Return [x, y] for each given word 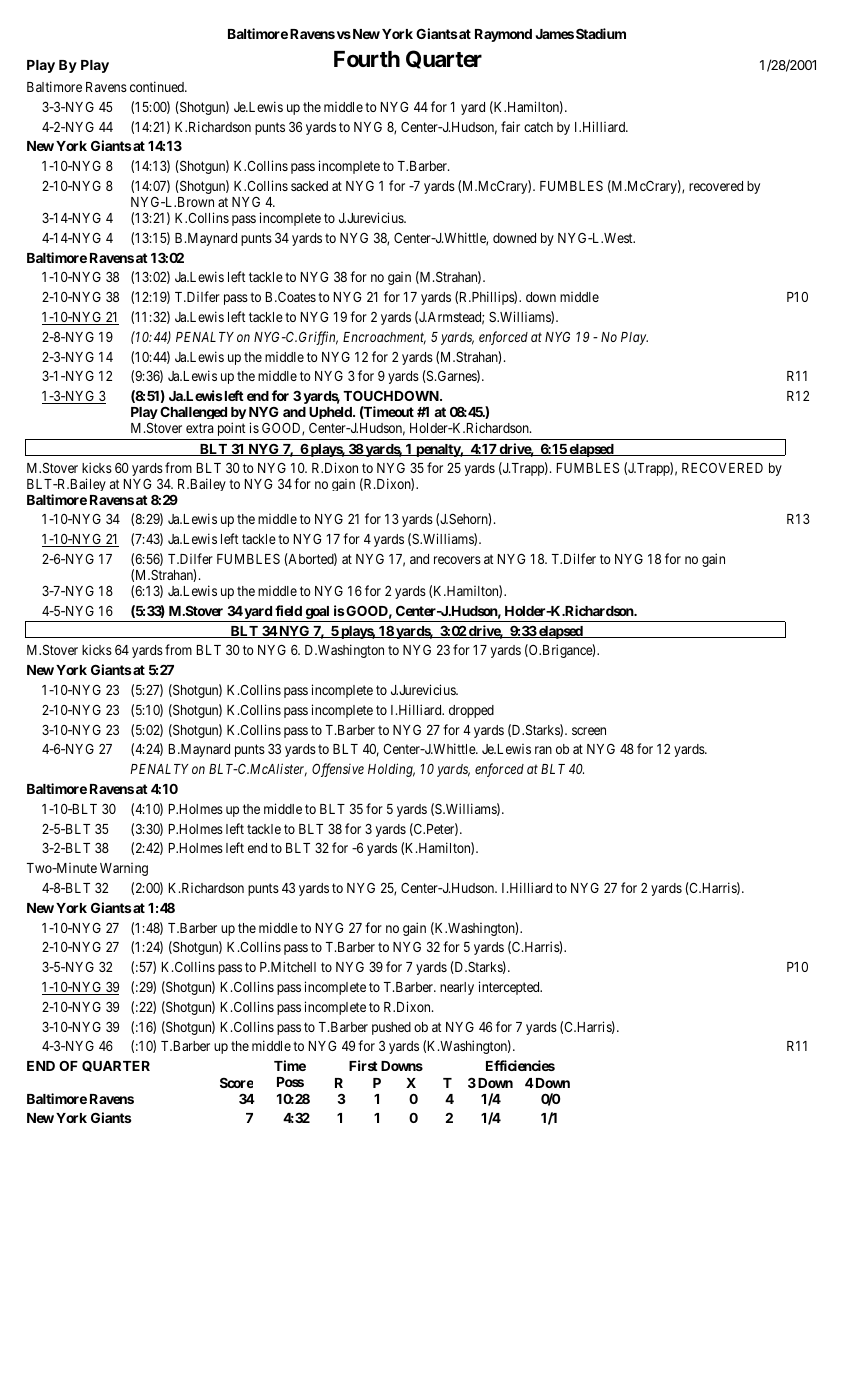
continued [158, 86]
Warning [124, 869]
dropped [471, 711]
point [231, 429]
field [288, 610]
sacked [309, 186]
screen [589, 731]
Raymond [503, 35]
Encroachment [384, 338]
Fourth [367, 59]
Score [236, 1083]
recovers [457, 560]
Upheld [331, 413]
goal [317, 614]
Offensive [338, 770]
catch [538, 127]
